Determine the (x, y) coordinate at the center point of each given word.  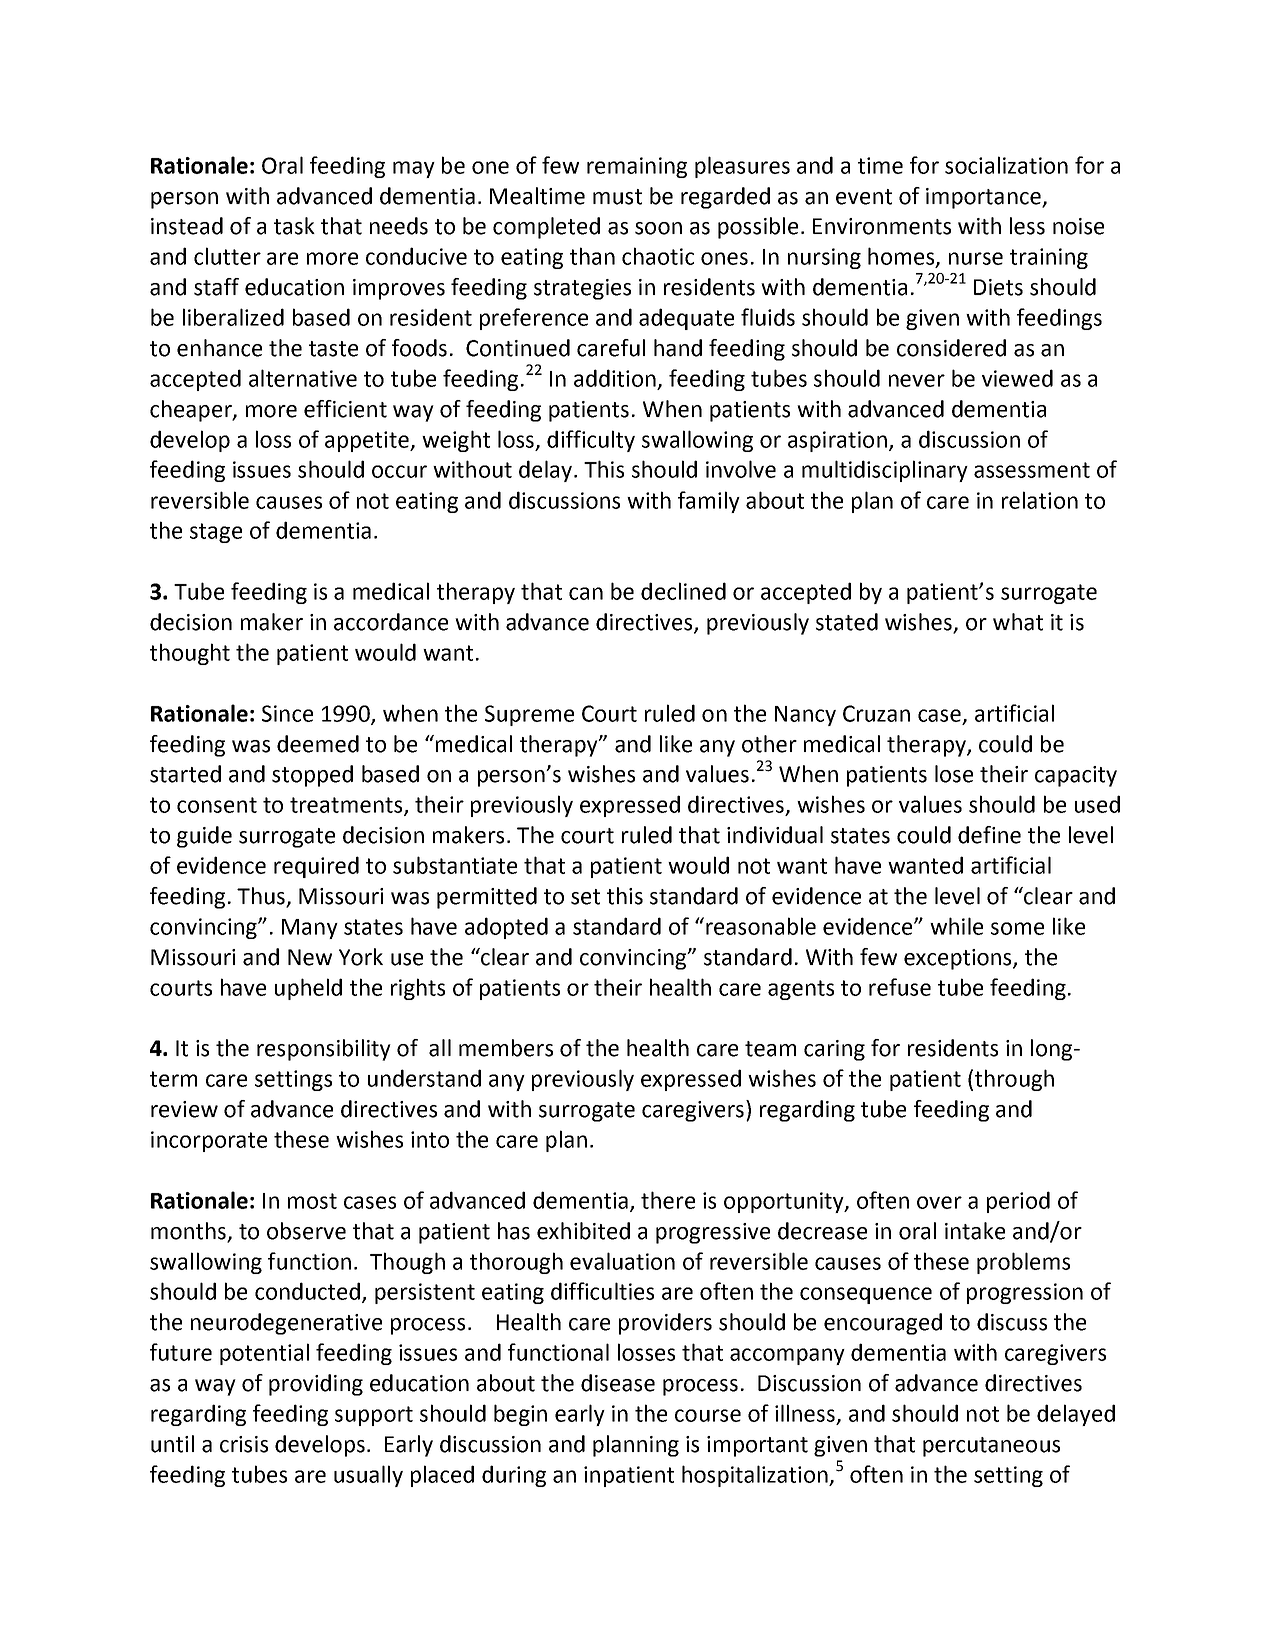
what (1018, 622)
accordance (391, 622)
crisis (244, 1444)
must (617, 197)
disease (618, 1383)
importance (984, 198)
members (506, 1048)
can (586, 593)
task (294, 226)
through (1014, 1080)
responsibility (324, 1050)
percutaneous (991, 1447)
